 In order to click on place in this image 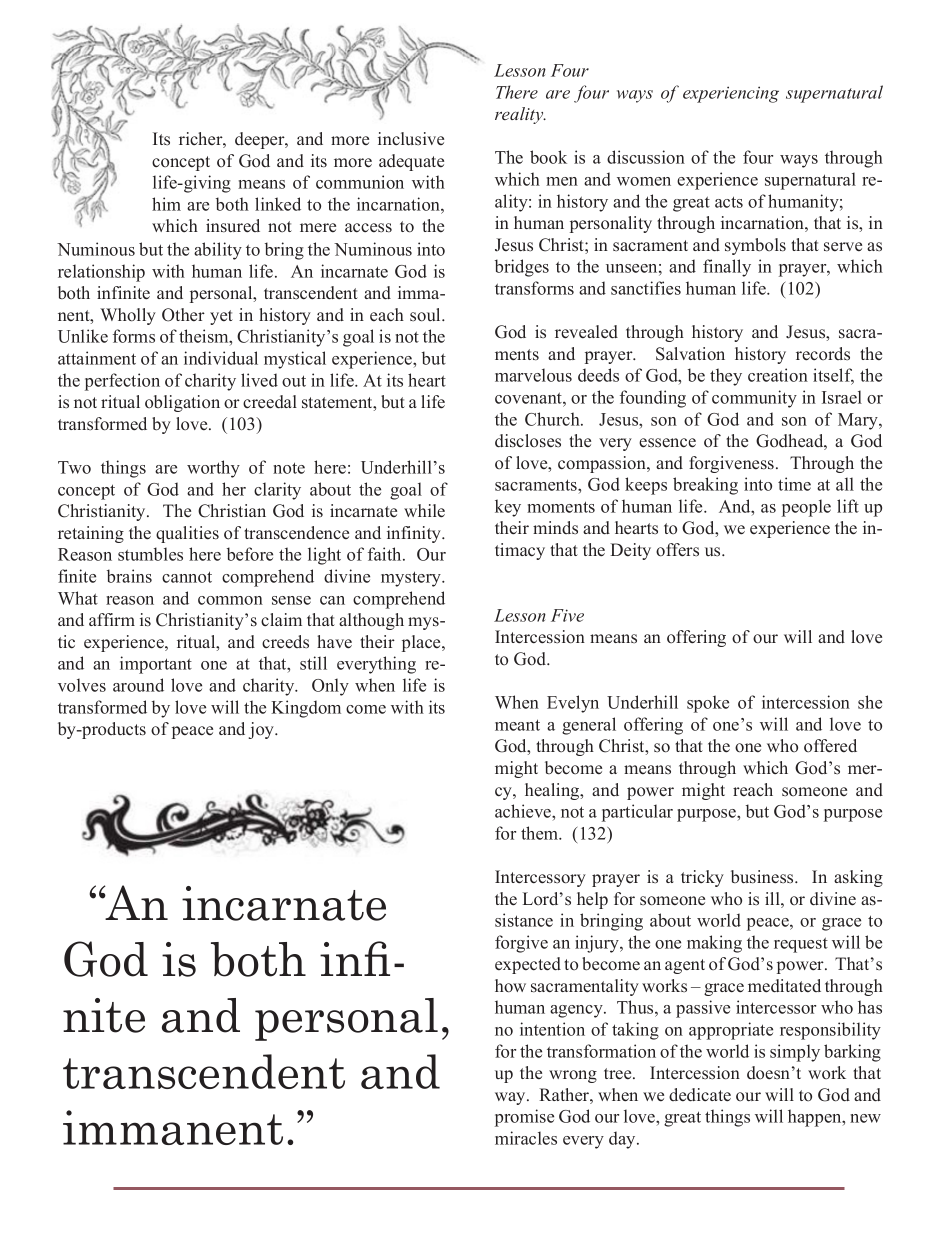, I will do `click(422, 643)`.
